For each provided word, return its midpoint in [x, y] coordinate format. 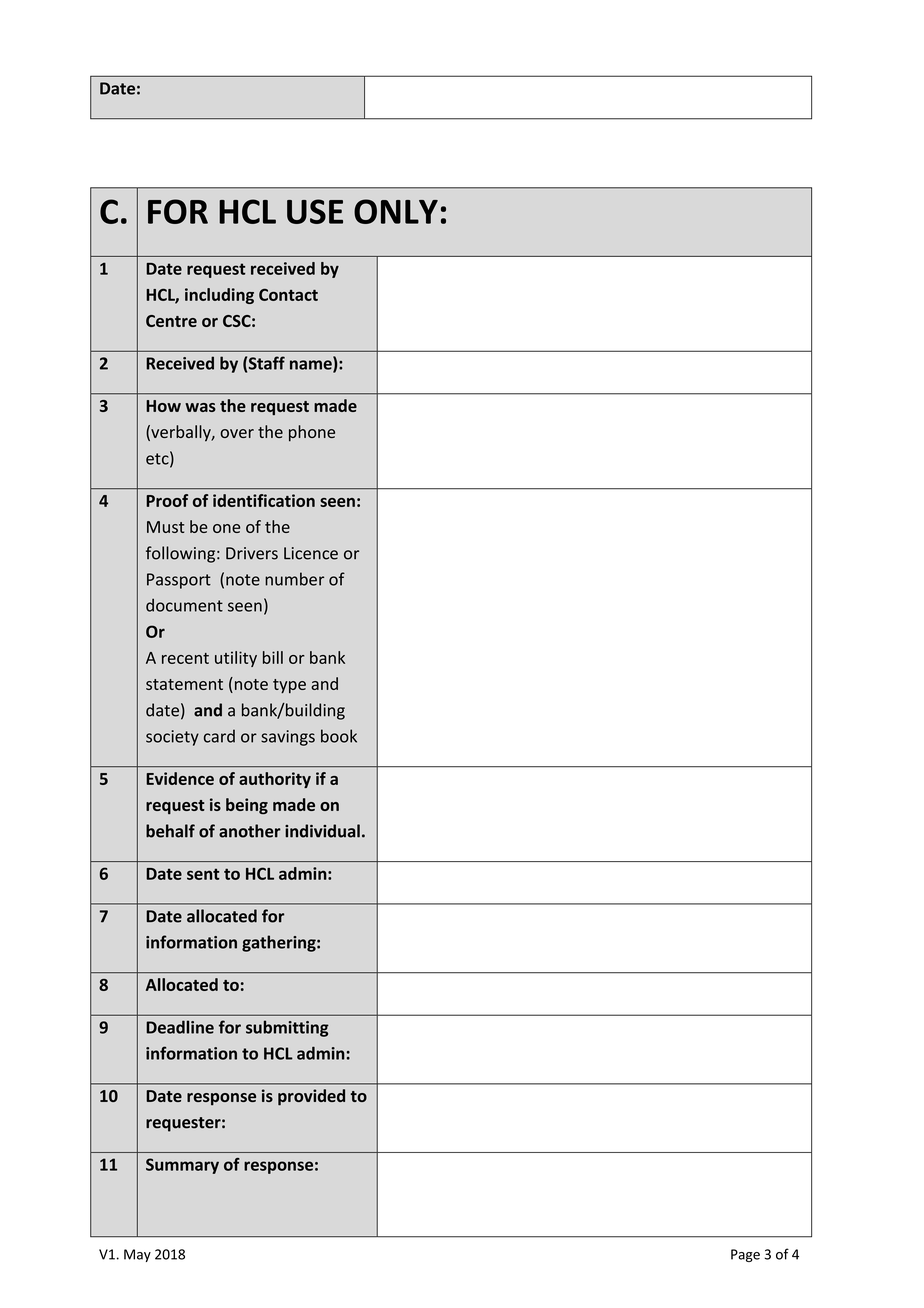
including [219, 296]
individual [322, 831]
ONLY [396, 211]
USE [315, 211]
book [339, 736]
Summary [182, 1166]
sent [203, 874]
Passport [179, 581]
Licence [311, 553]
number [294, 579]
